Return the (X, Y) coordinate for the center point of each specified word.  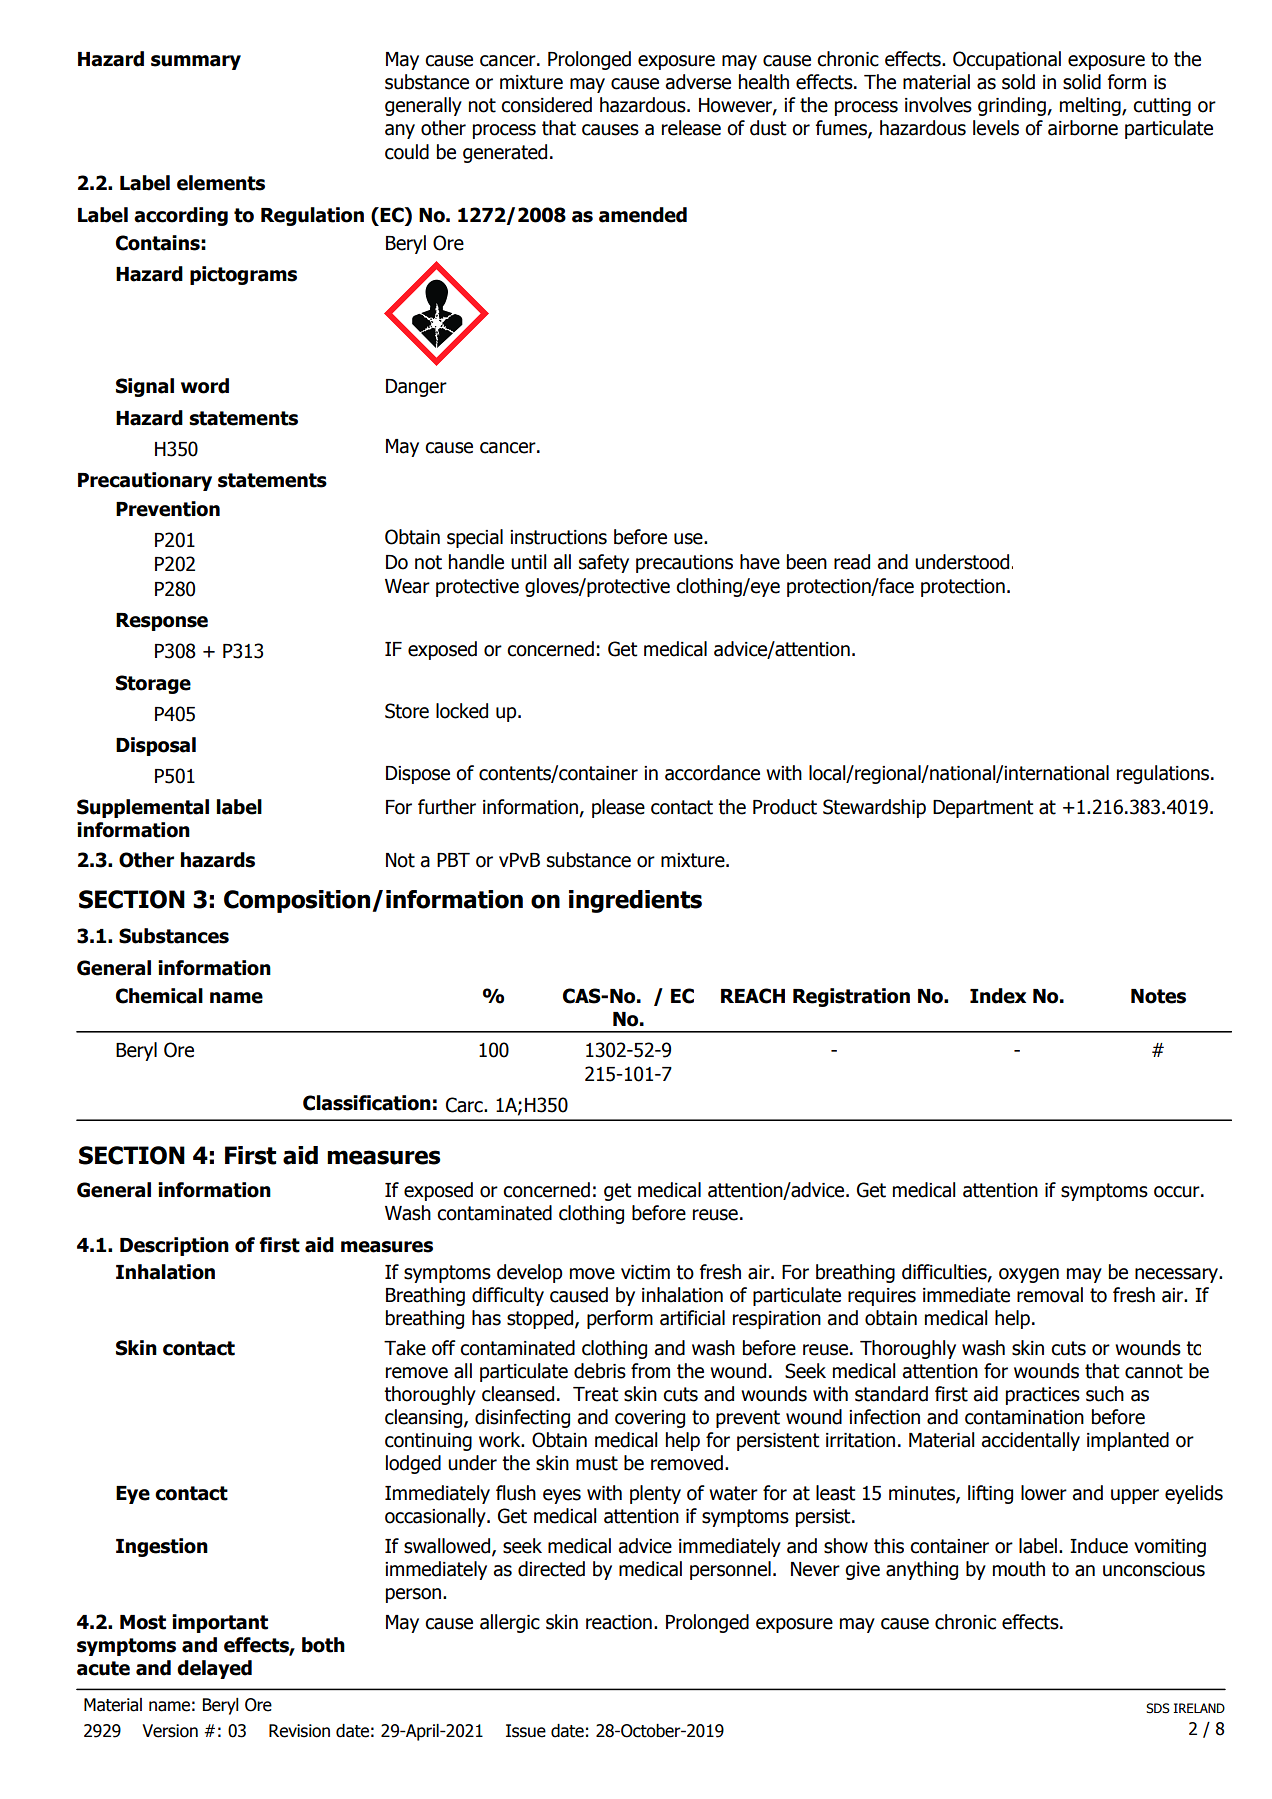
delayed (214, 1669)
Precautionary (145, 481)
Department (983, 809)
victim (645, 1272)
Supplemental (143, 808)
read (852, 562)
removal (1050, 1295)
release (691, 128)
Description (174, 1246)
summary (196, 62)
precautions (684, 564)
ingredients (635, 901)
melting (1091, 106)
